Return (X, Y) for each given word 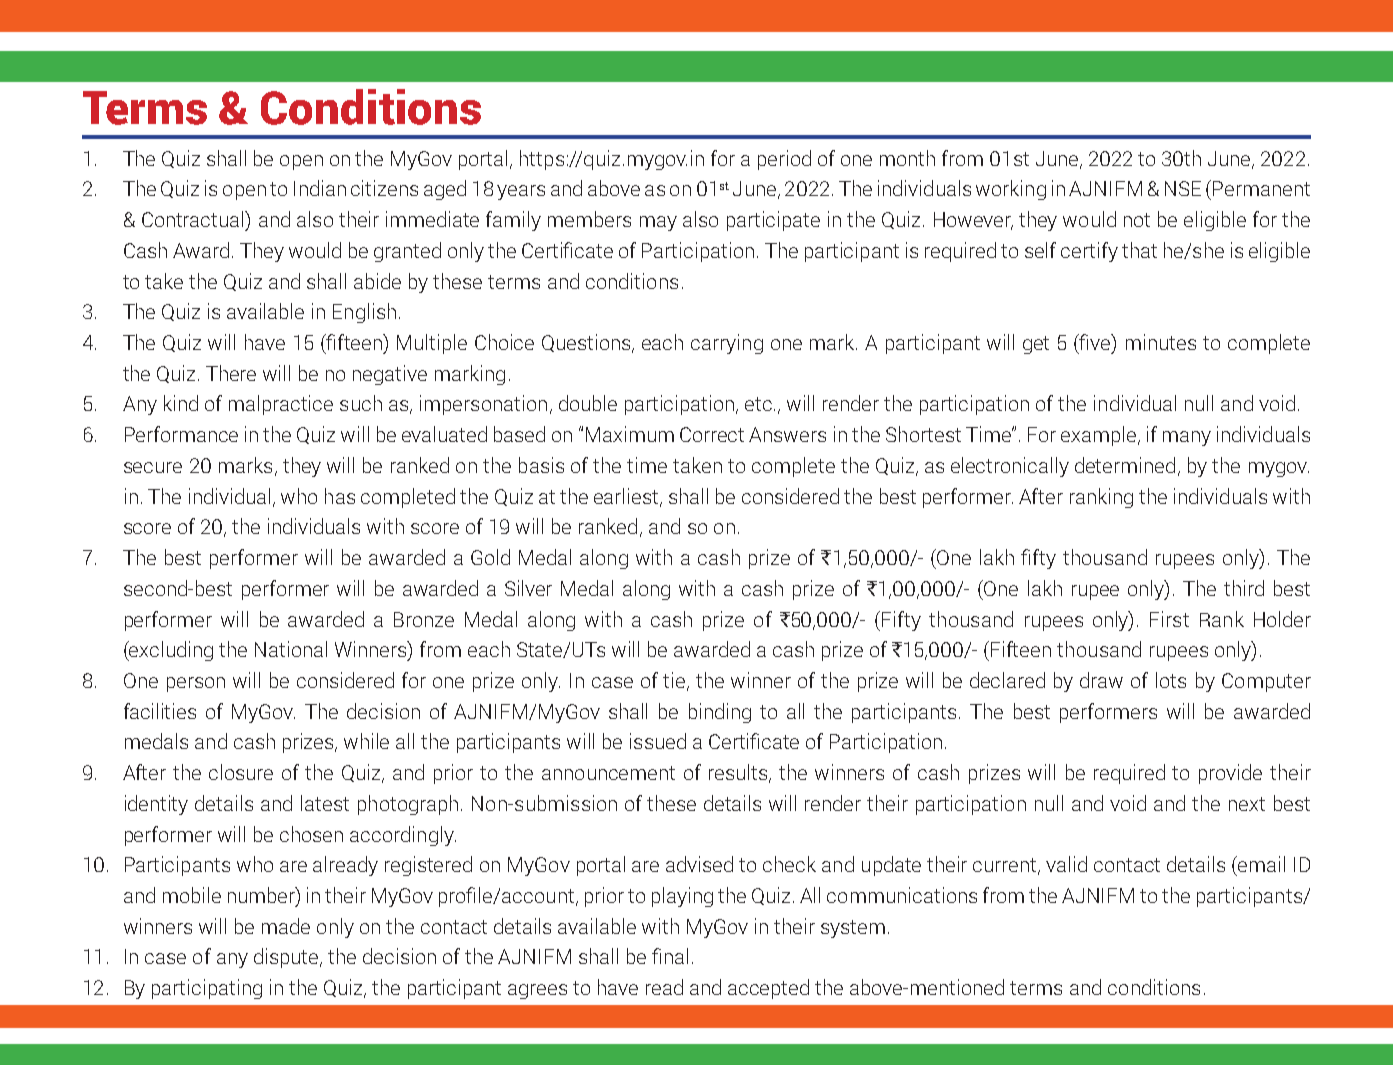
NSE (1183, 188)
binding (720, 713)
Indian (320, 188)
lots (1171, 680)
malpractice (281, 405)
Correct (712, 434)
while (366, 741)
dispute (287, 958)
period (784, 160)
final (670, 956)
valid (1066, 864)
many (1187, 438)
